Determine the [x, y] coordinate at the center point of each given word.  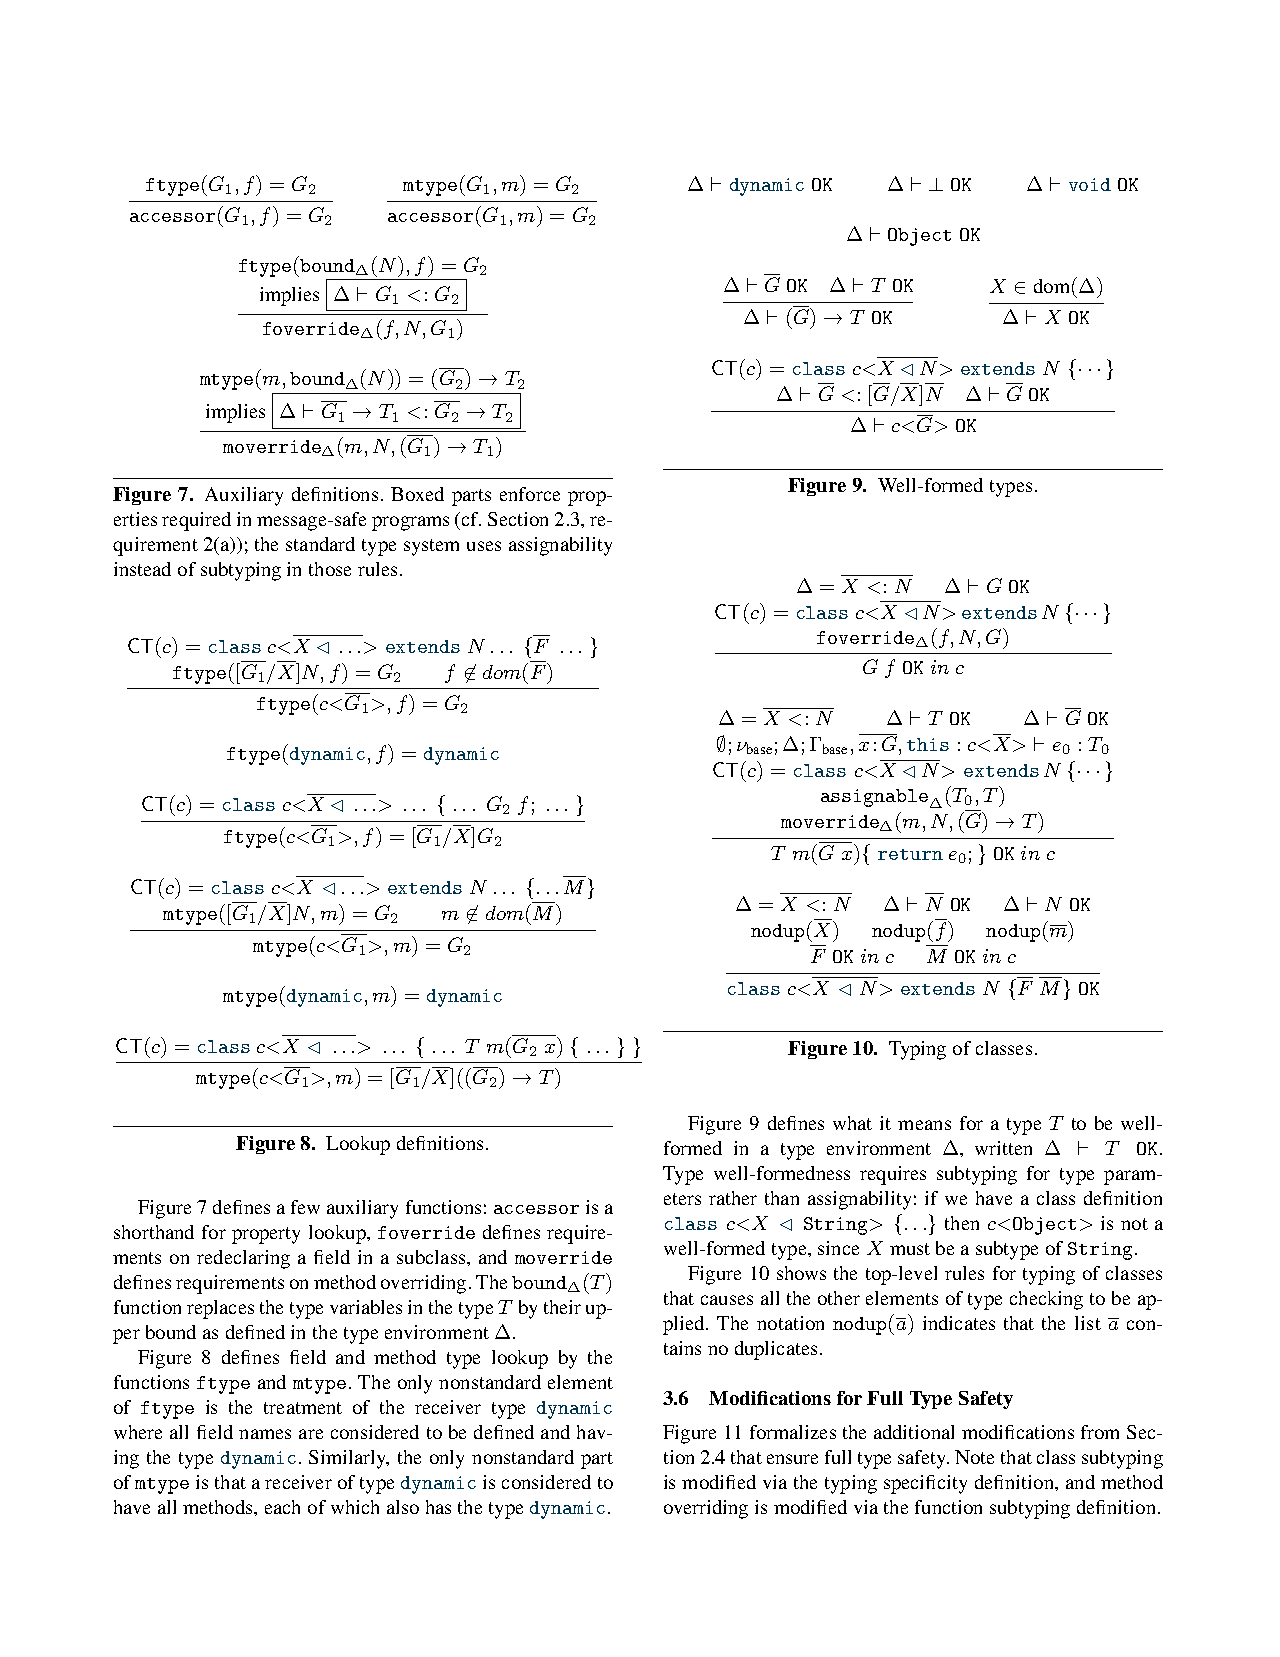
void [1090, 184]
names [265, 1434]
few [305, 1207]
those [330, 569]
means [924, 1125]
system [431, 547]
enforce [530, 494]
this [928, 744]
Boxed [417, 494]
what [852, 1123]
